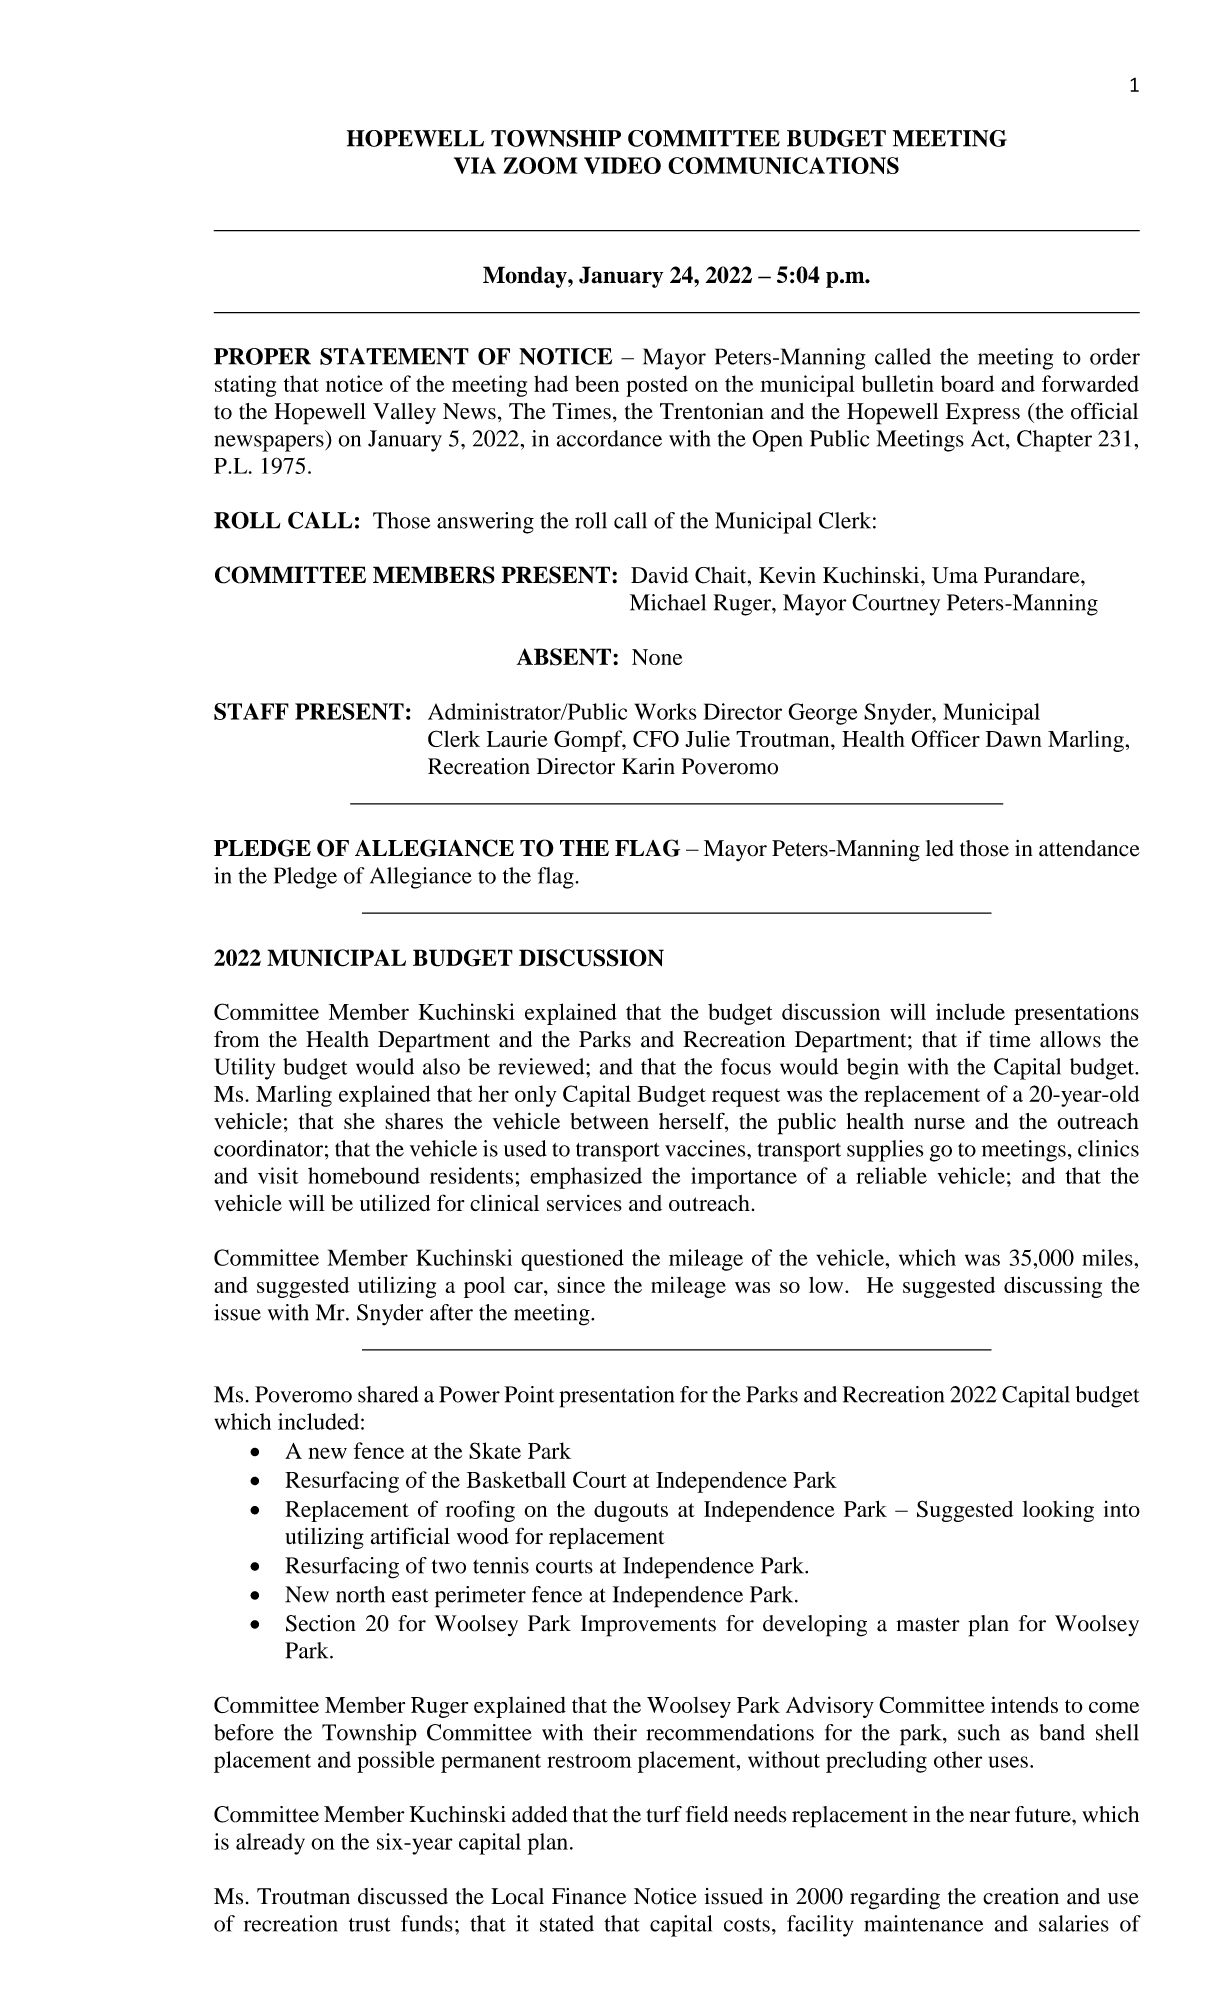 The height and width of the screenshot is (1995, 1211). What do you see at coordinates (1115, 356) in the screenshot?
I see `order` at bounding box center [1115, 356].
